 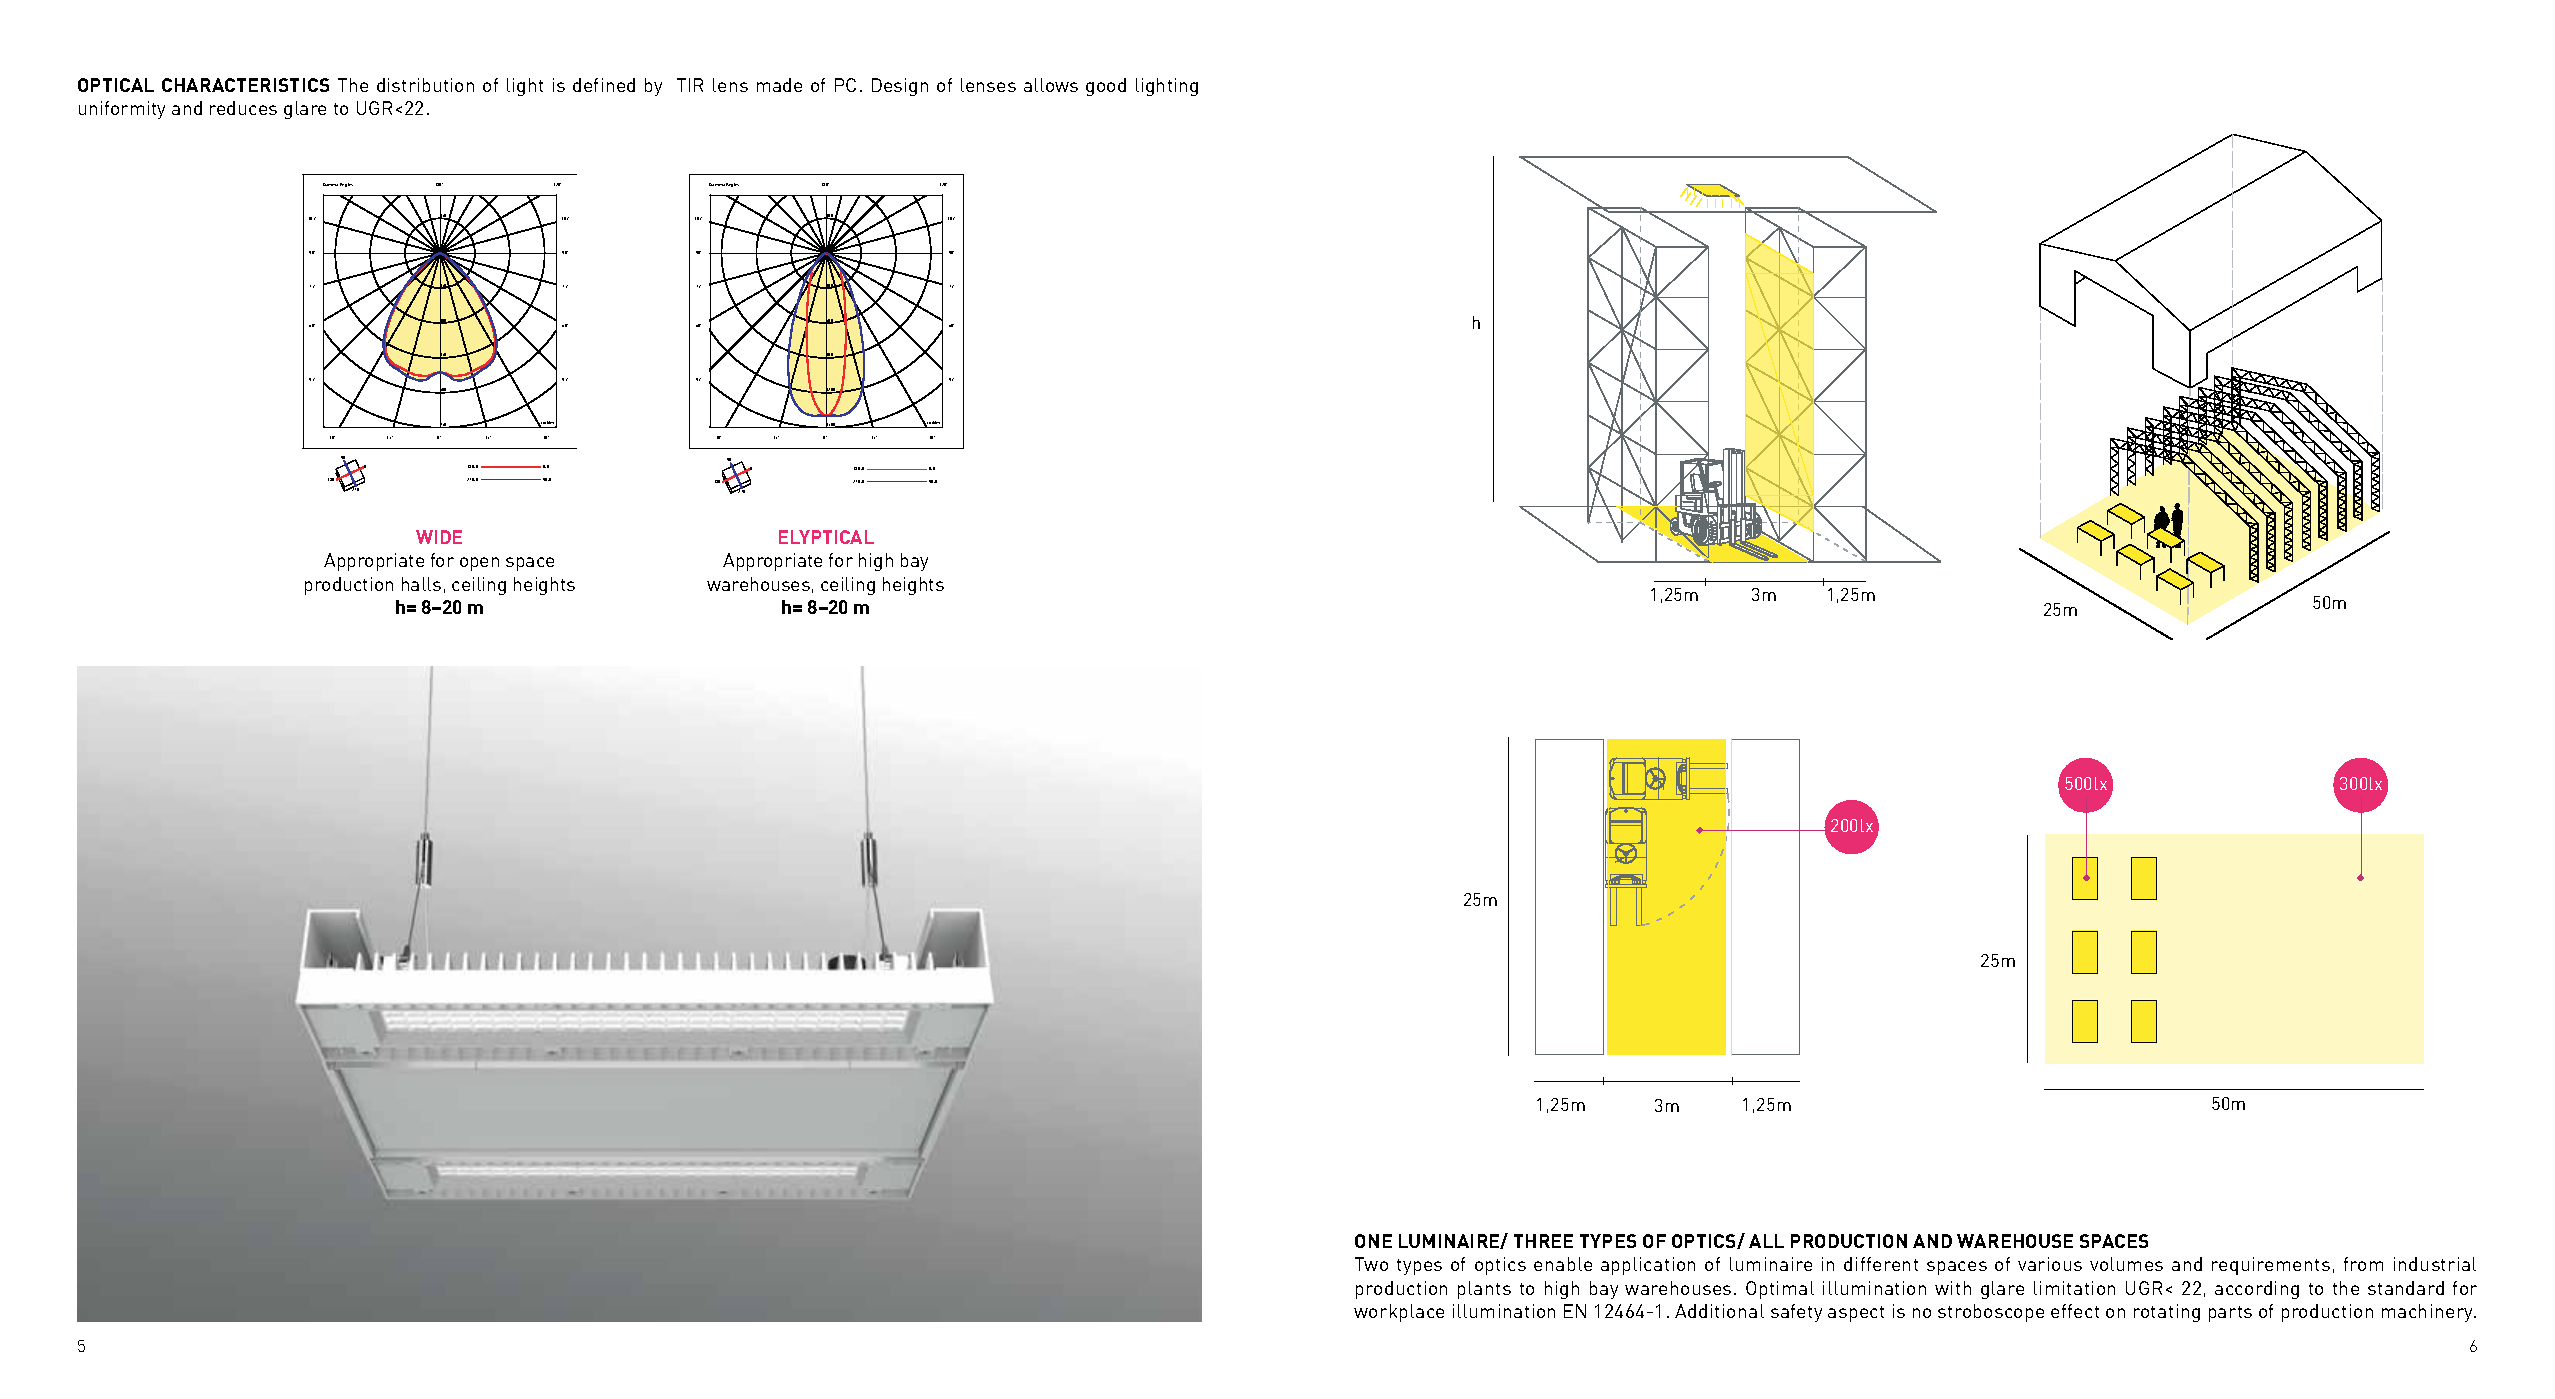 I want to click on good, so click(x=1106, y=87).
